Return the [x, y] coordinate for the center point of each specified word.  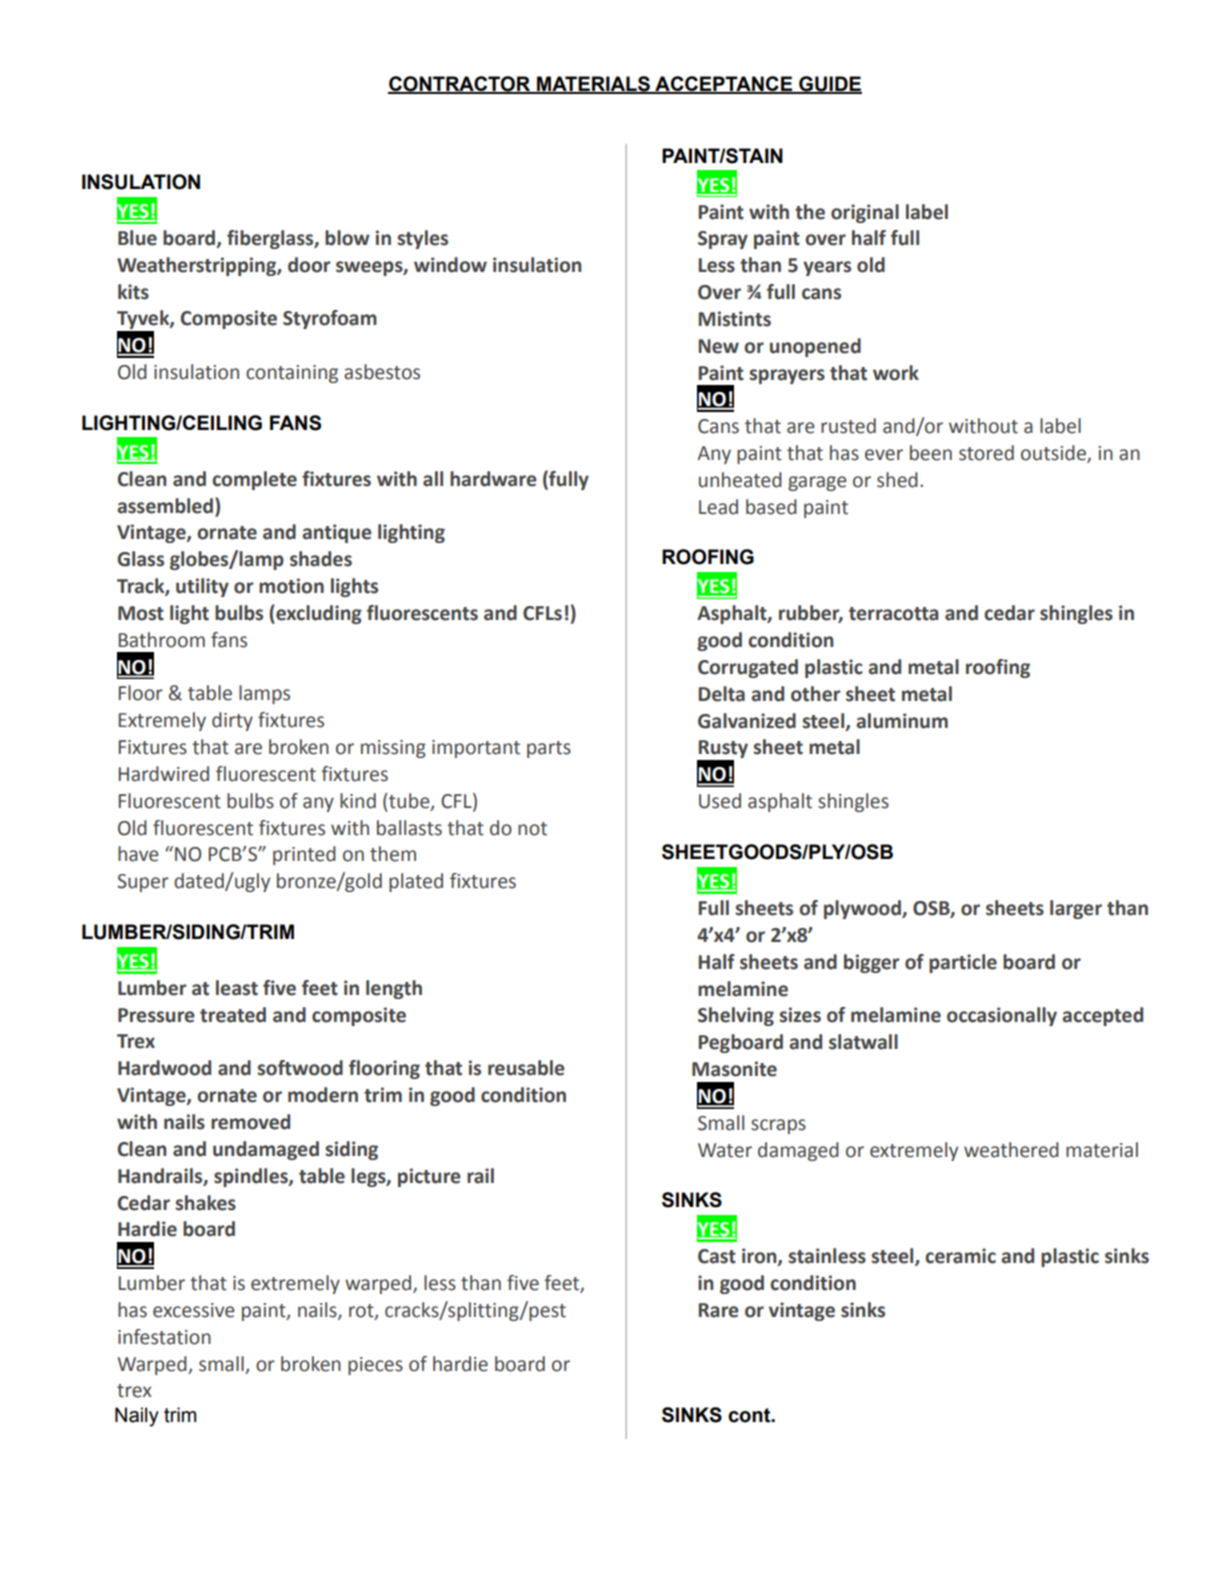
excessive [194, 1310]
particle [963, 963]
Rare [719, 1310]
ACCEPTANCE [723, 84]
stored [986, 453]
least [237, 988]
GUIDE [829, 84]
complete [254, 480]
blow [347, 238]
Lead [718, 507]
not [532, 829]
